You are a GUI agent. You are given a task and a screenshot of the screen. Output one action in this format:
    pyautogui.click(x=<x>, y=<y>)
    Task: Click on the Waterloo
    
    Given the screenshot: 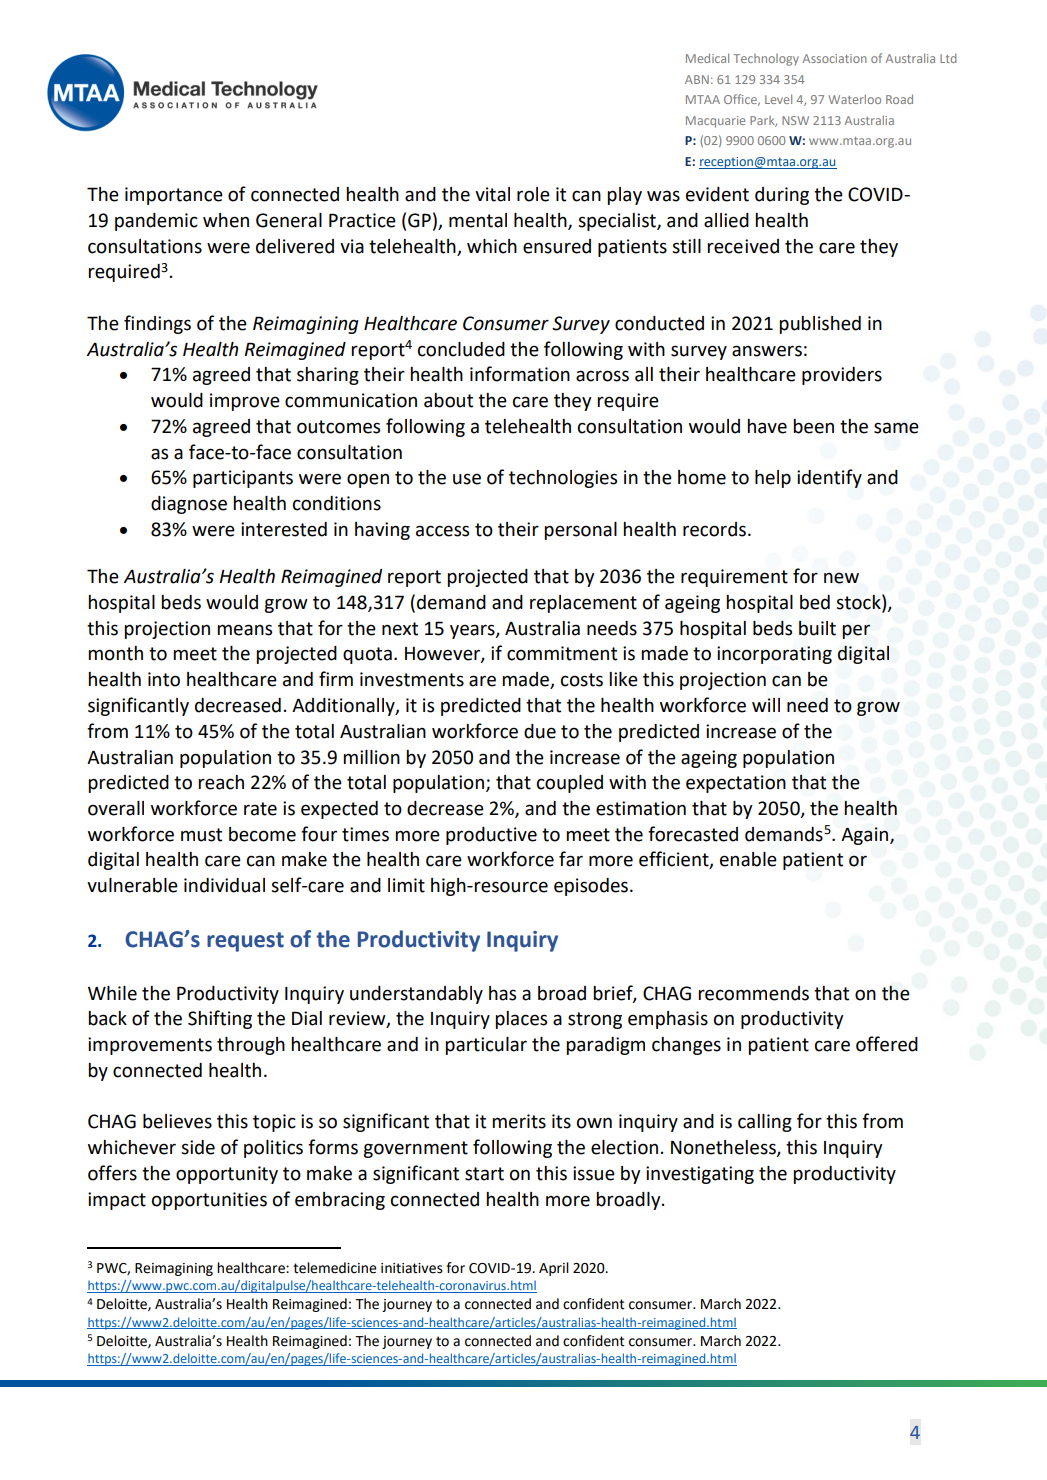 What is the action you would take?
    pyautogui.click(x=854, y=99)
